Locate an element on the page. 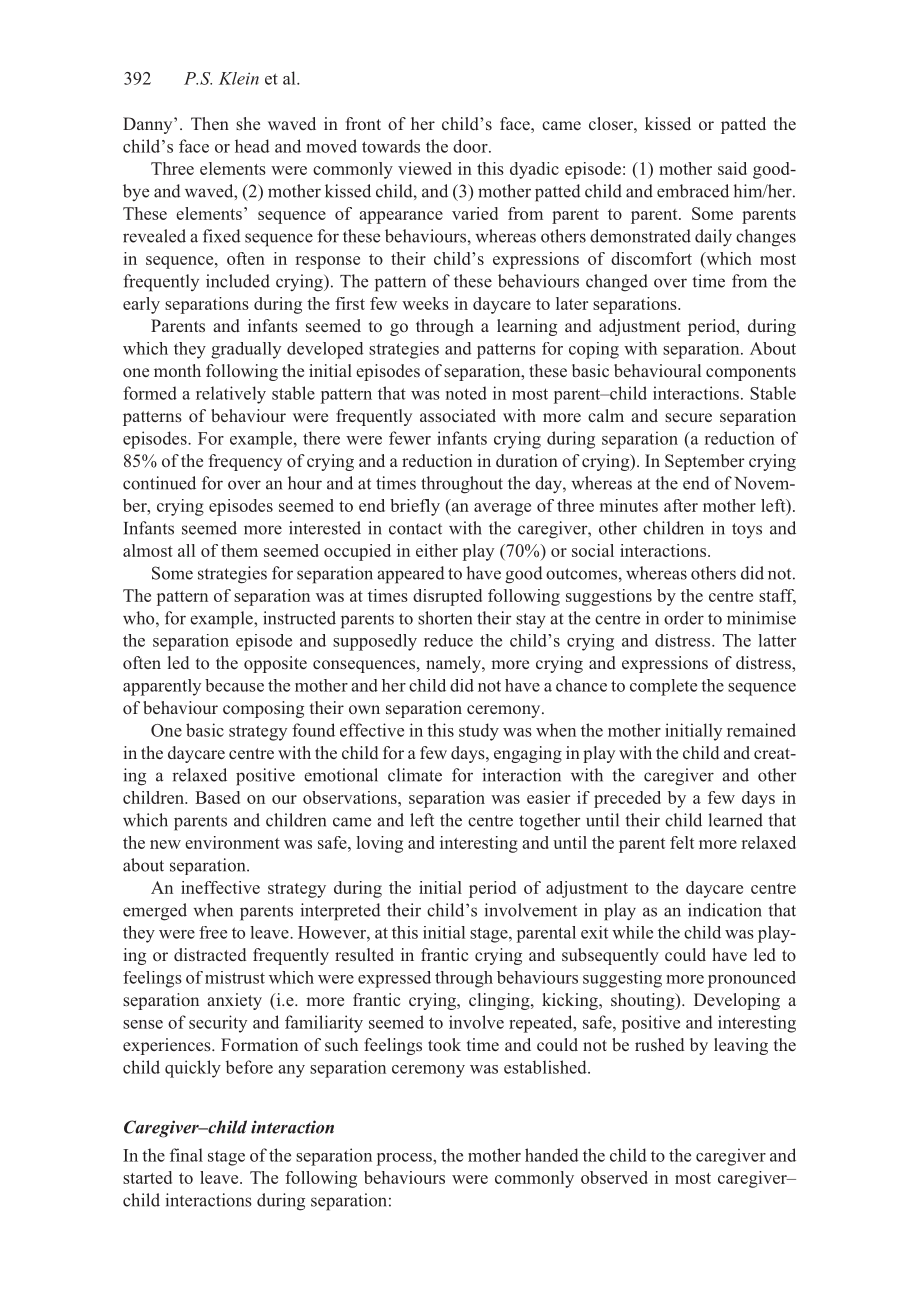  environment is located at coordinates (232, 842).
